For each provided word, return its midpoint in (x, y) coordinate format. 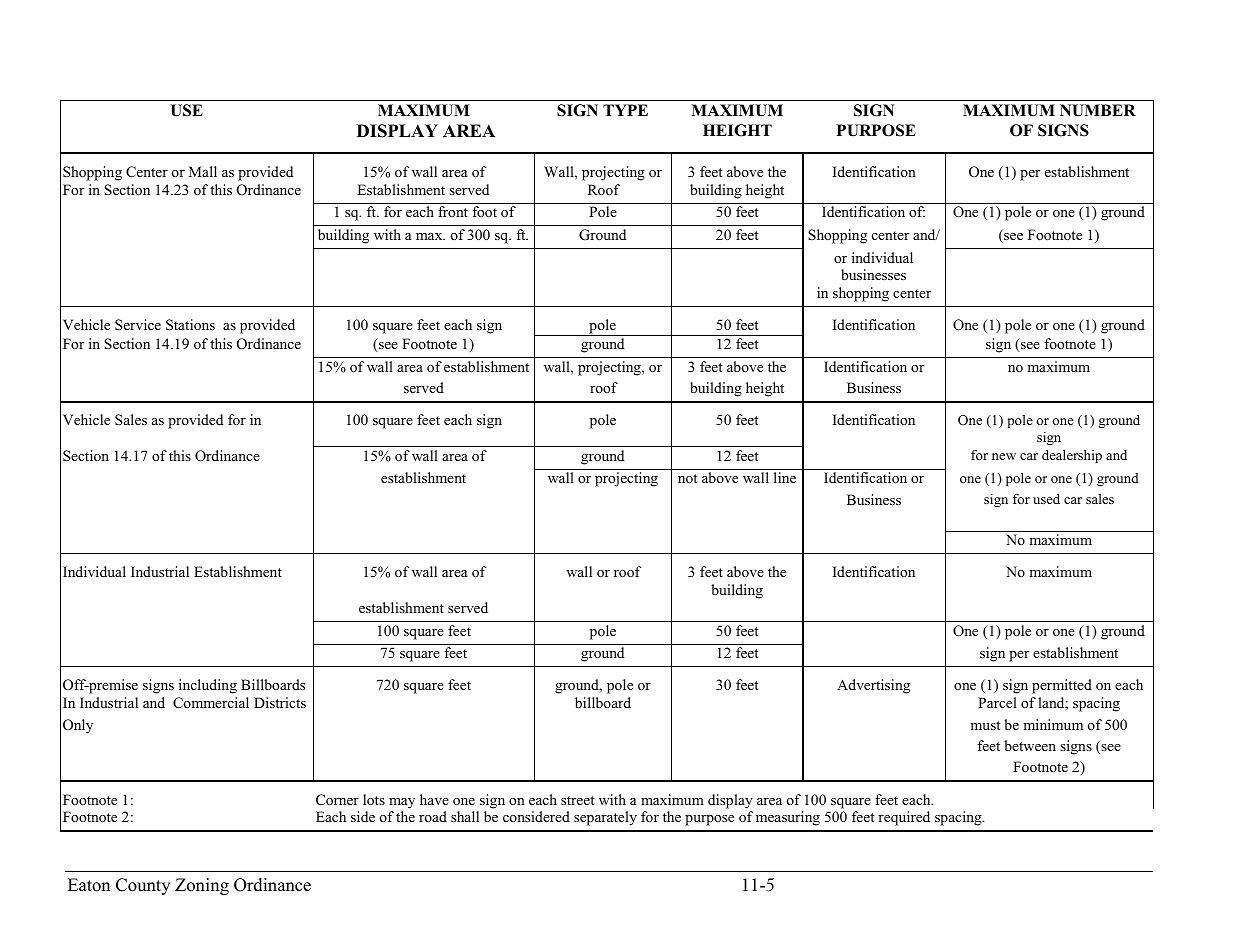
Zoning (202, 886)
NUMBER (1098, 110)
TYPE (625, 110)
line (785, 477)
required (904, 818)
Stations (190, 325)
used (1046, 499)
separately (605, 818)
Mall (203, 171)
